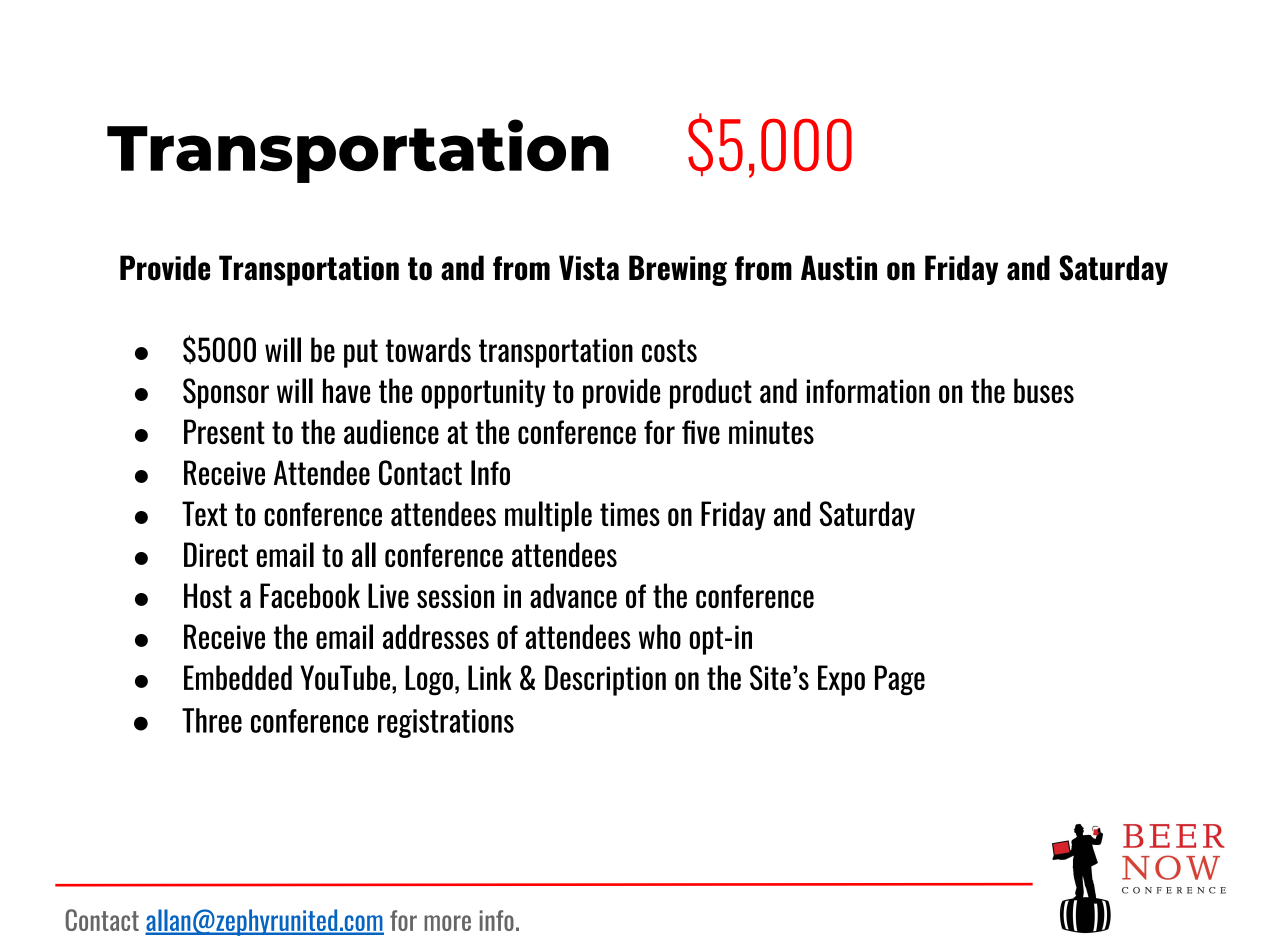 Image resolution: width=1270 pixels, height=952 pixels. Describe the element at coordinates (361, 353) in the page. I see `put` at that location.
